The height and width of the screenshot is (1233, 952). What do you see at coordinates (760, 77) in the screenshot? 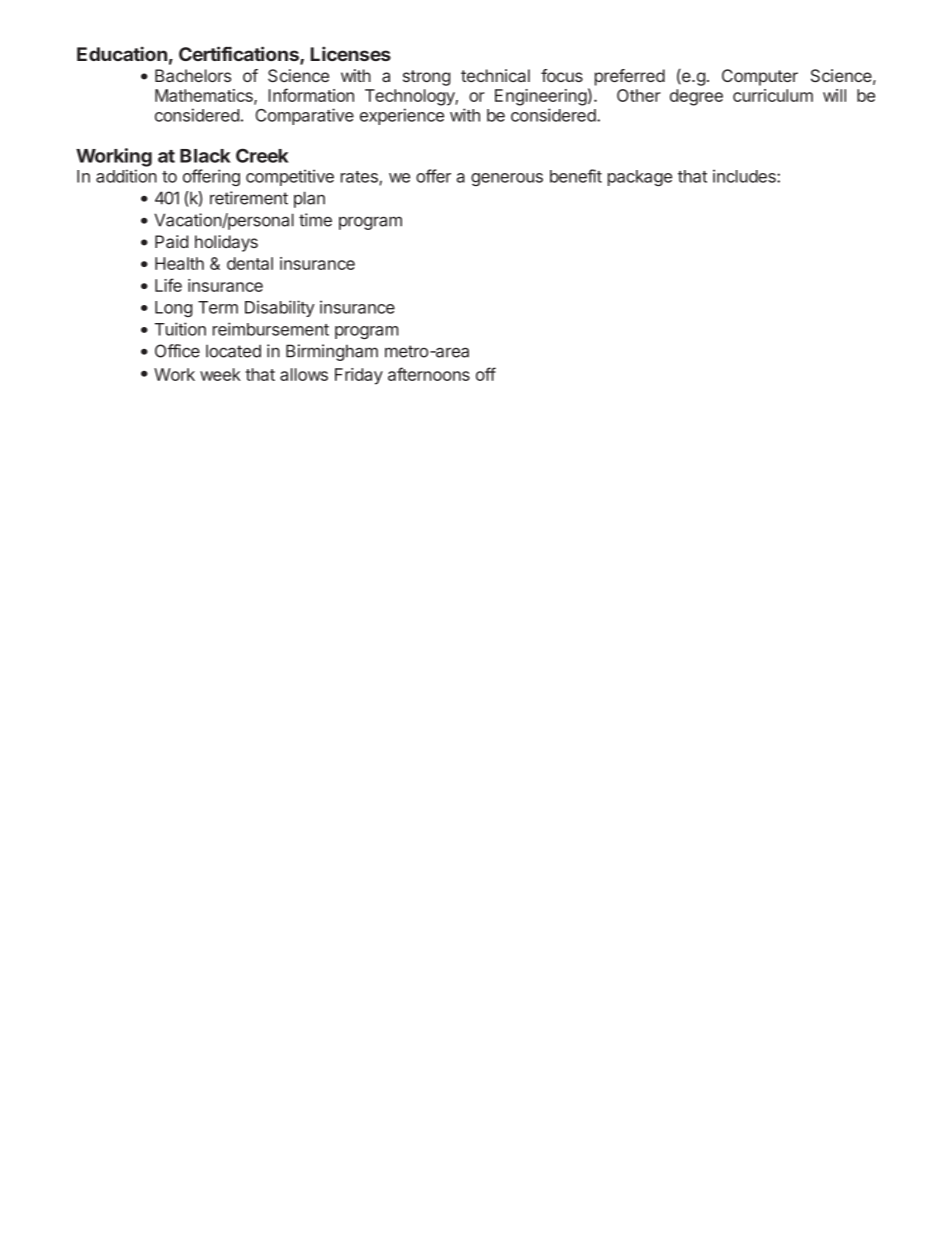
I see `Computer` at bounding box center [760, 77].
